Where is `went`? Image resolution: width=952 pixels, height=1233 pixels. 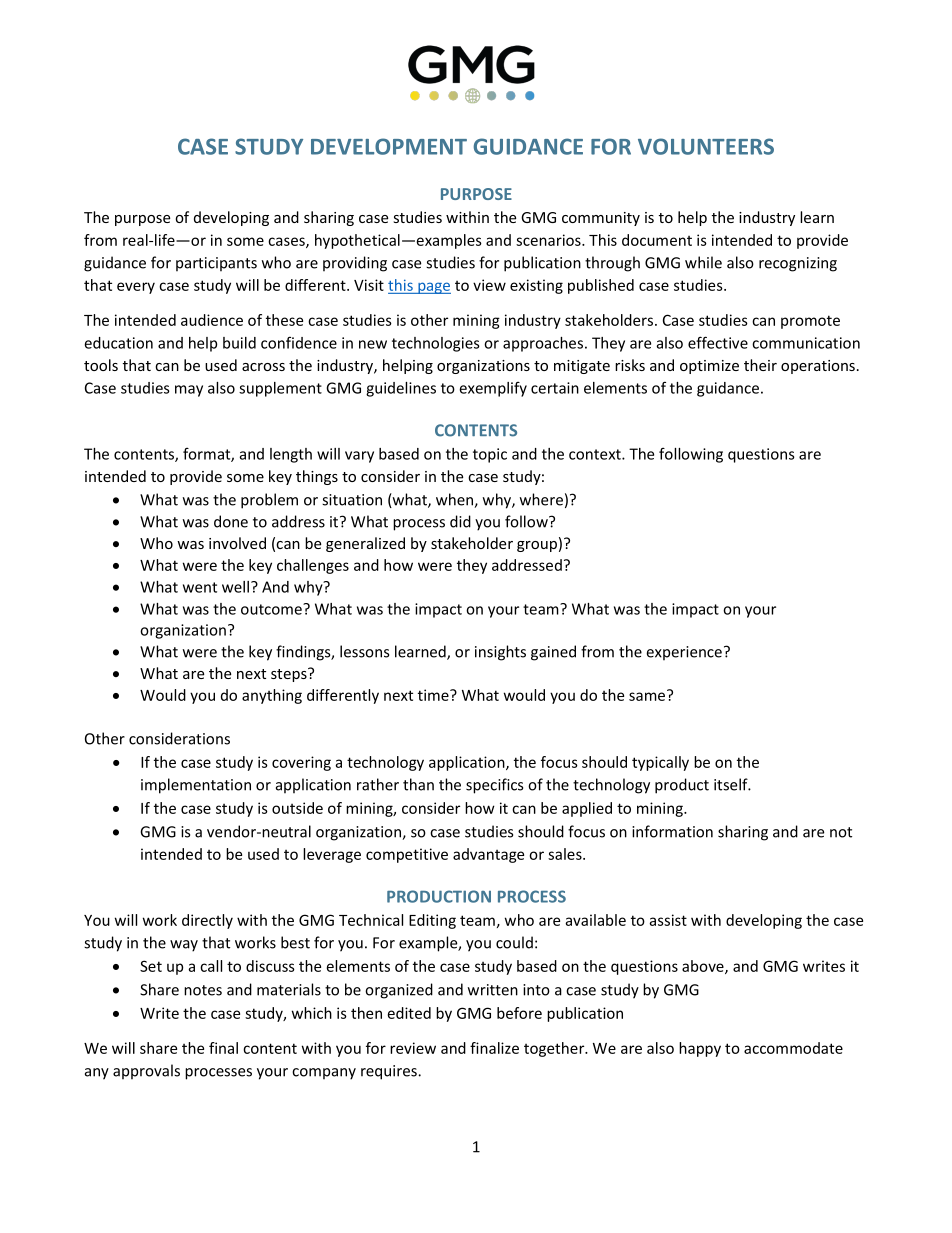
went is located at coordinates (200, 587).
